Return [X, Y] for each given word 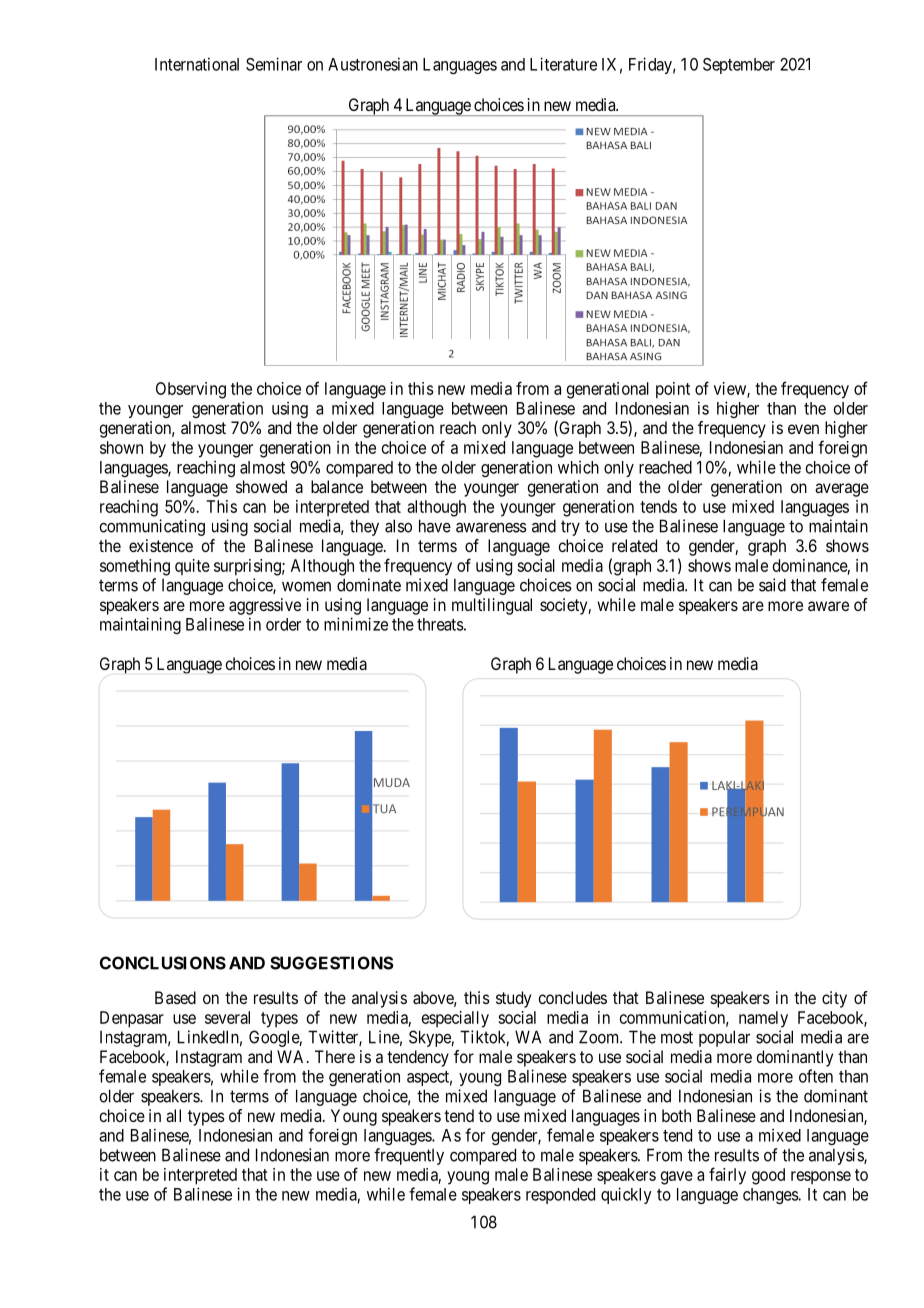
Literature [563, 64]
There [335, 1056]
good [768, 1176]
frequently [409, 1156]
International [197, 64]
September [739, 66]
